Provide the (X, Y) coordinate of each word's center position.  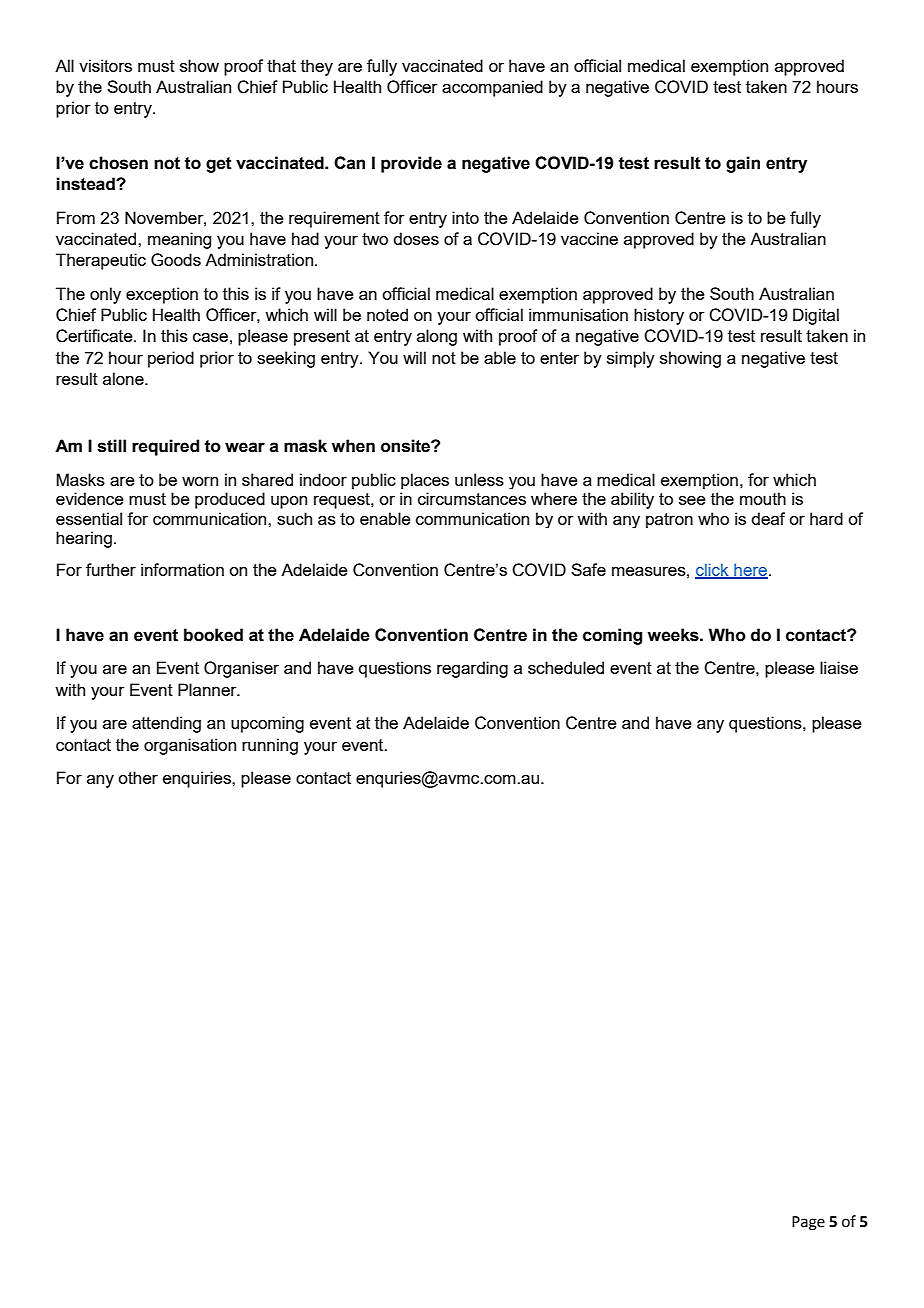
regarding (472, 669)
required (165, 447)
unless (479, 479)
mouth (763, 498)
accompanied (492, 88)
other (138, 777)
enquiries (198, 779)
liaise (839, 667)
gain (743, 164)
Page (808, 1223)
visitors (105, 65)
